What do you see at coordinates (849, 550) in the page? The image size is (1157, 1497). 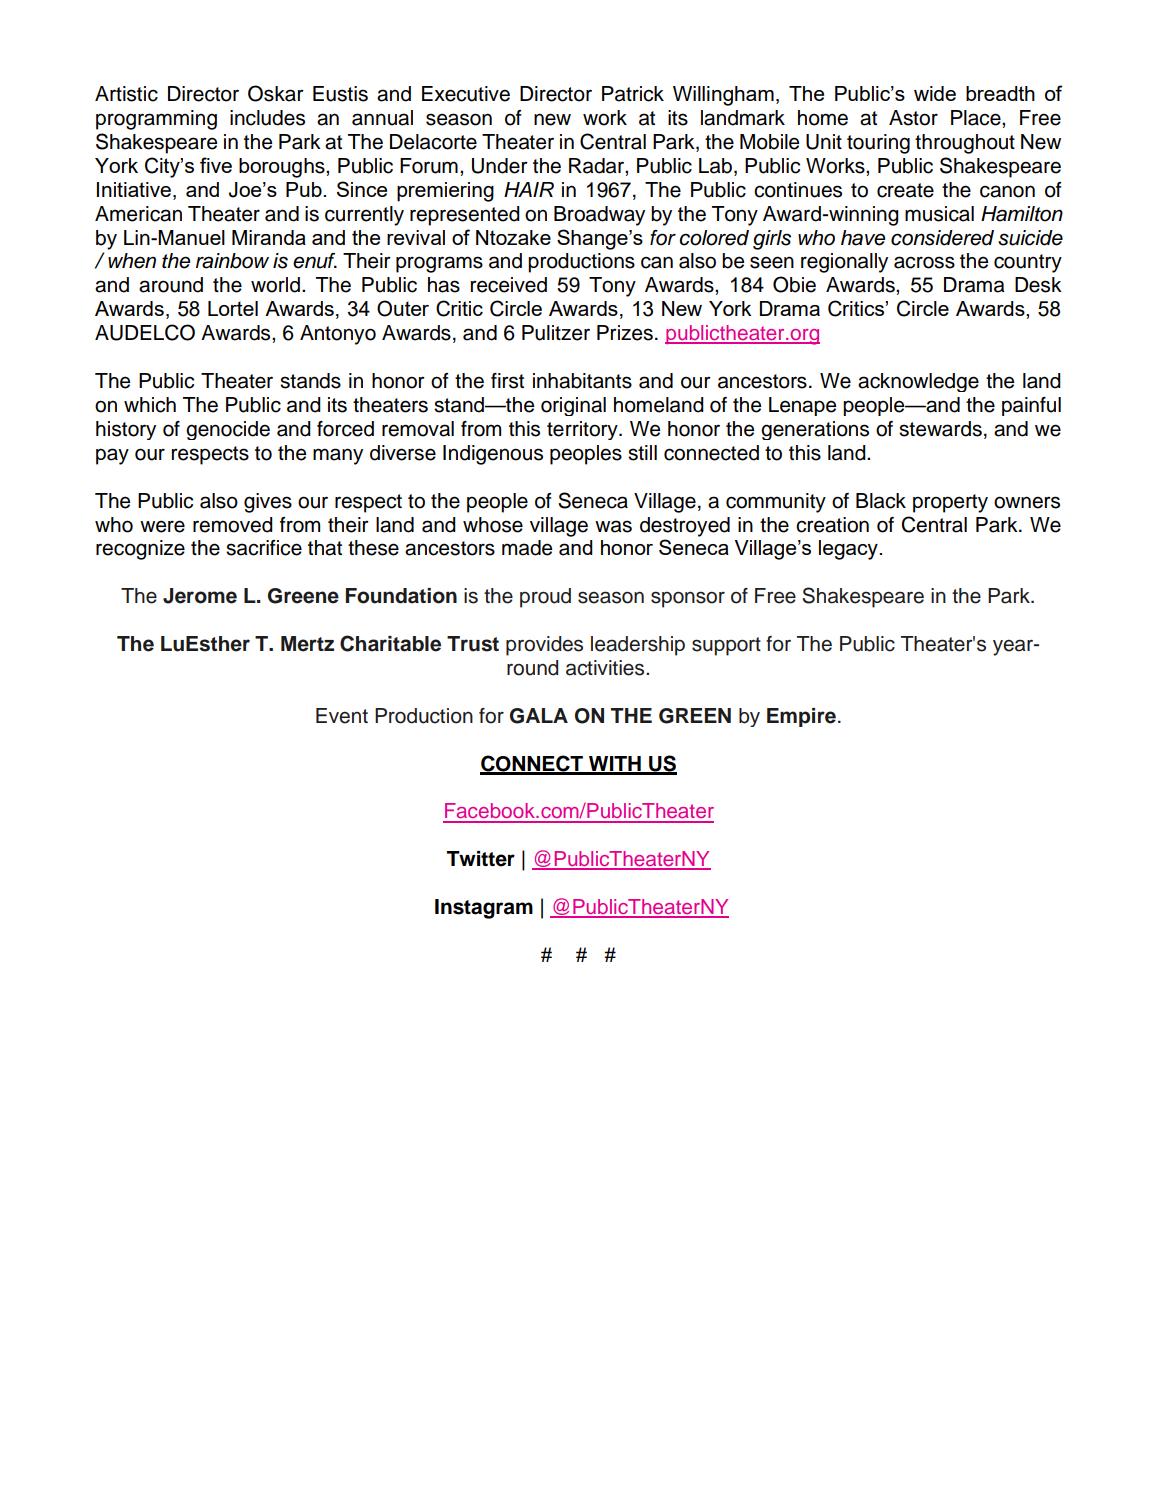 I see `legacy` at bounding box center [849, 550].
